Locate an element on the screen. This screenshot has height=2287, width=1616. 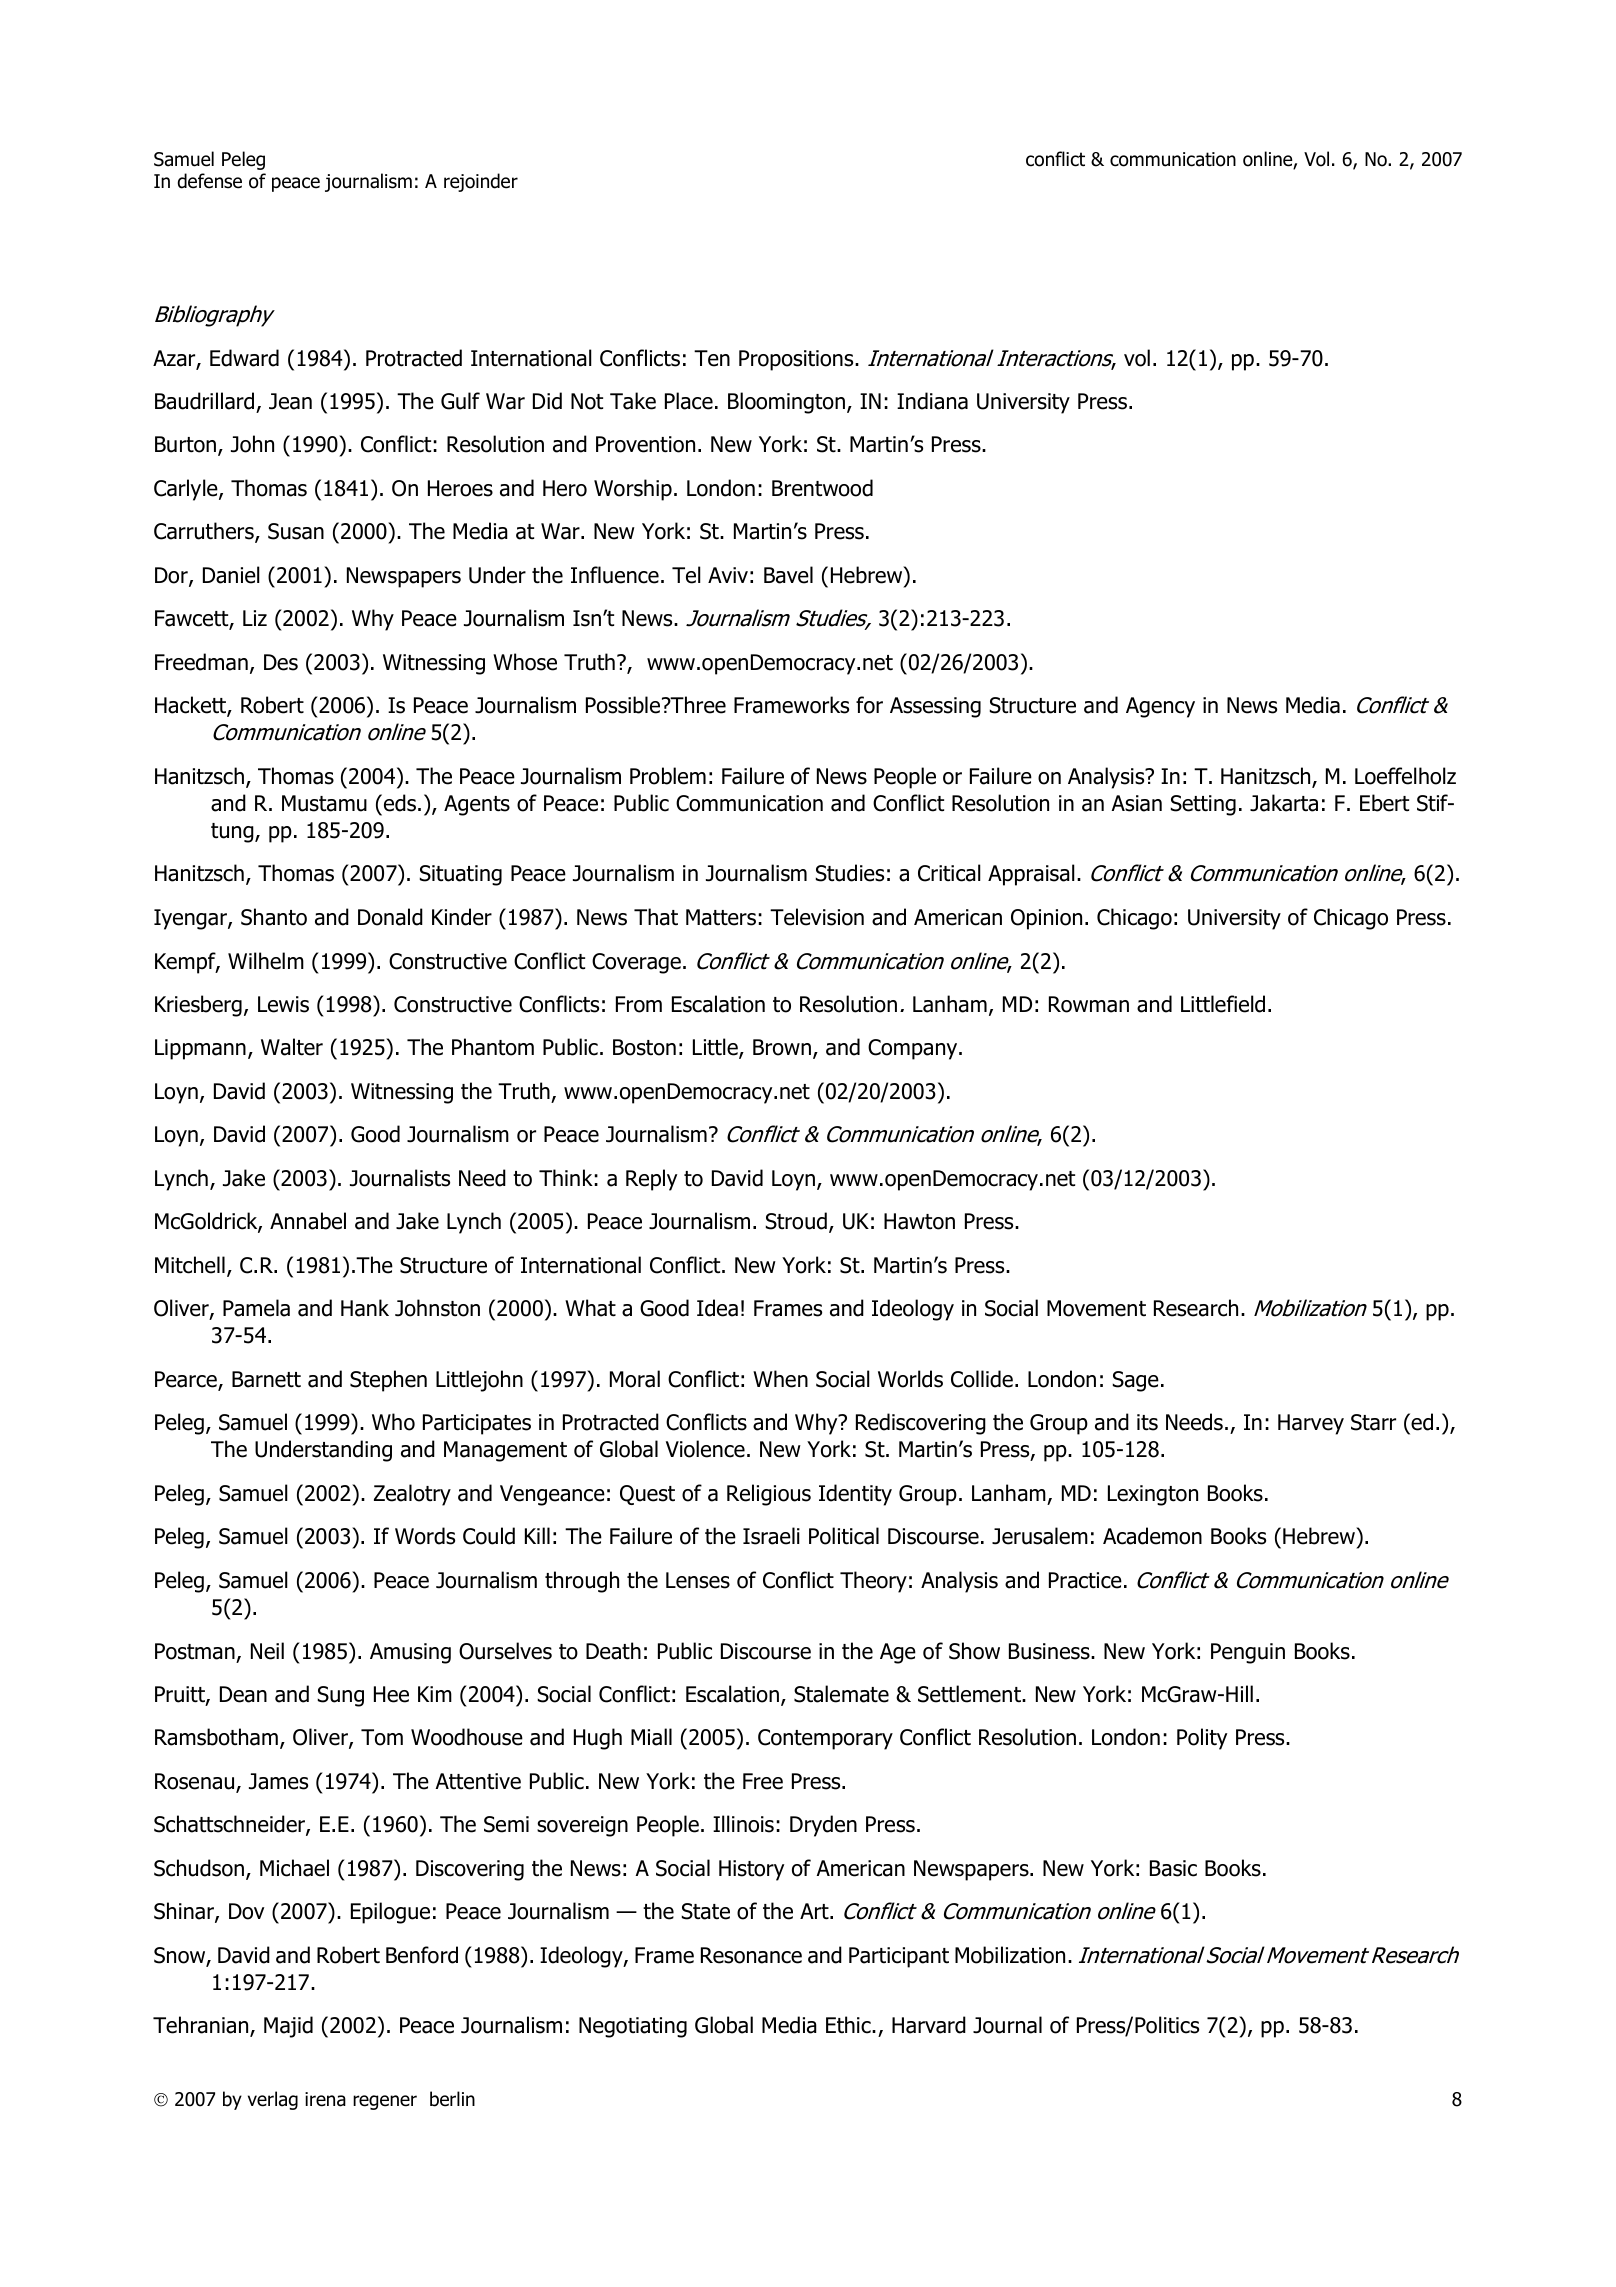
Setting is located at coordinates (1203, 805).
